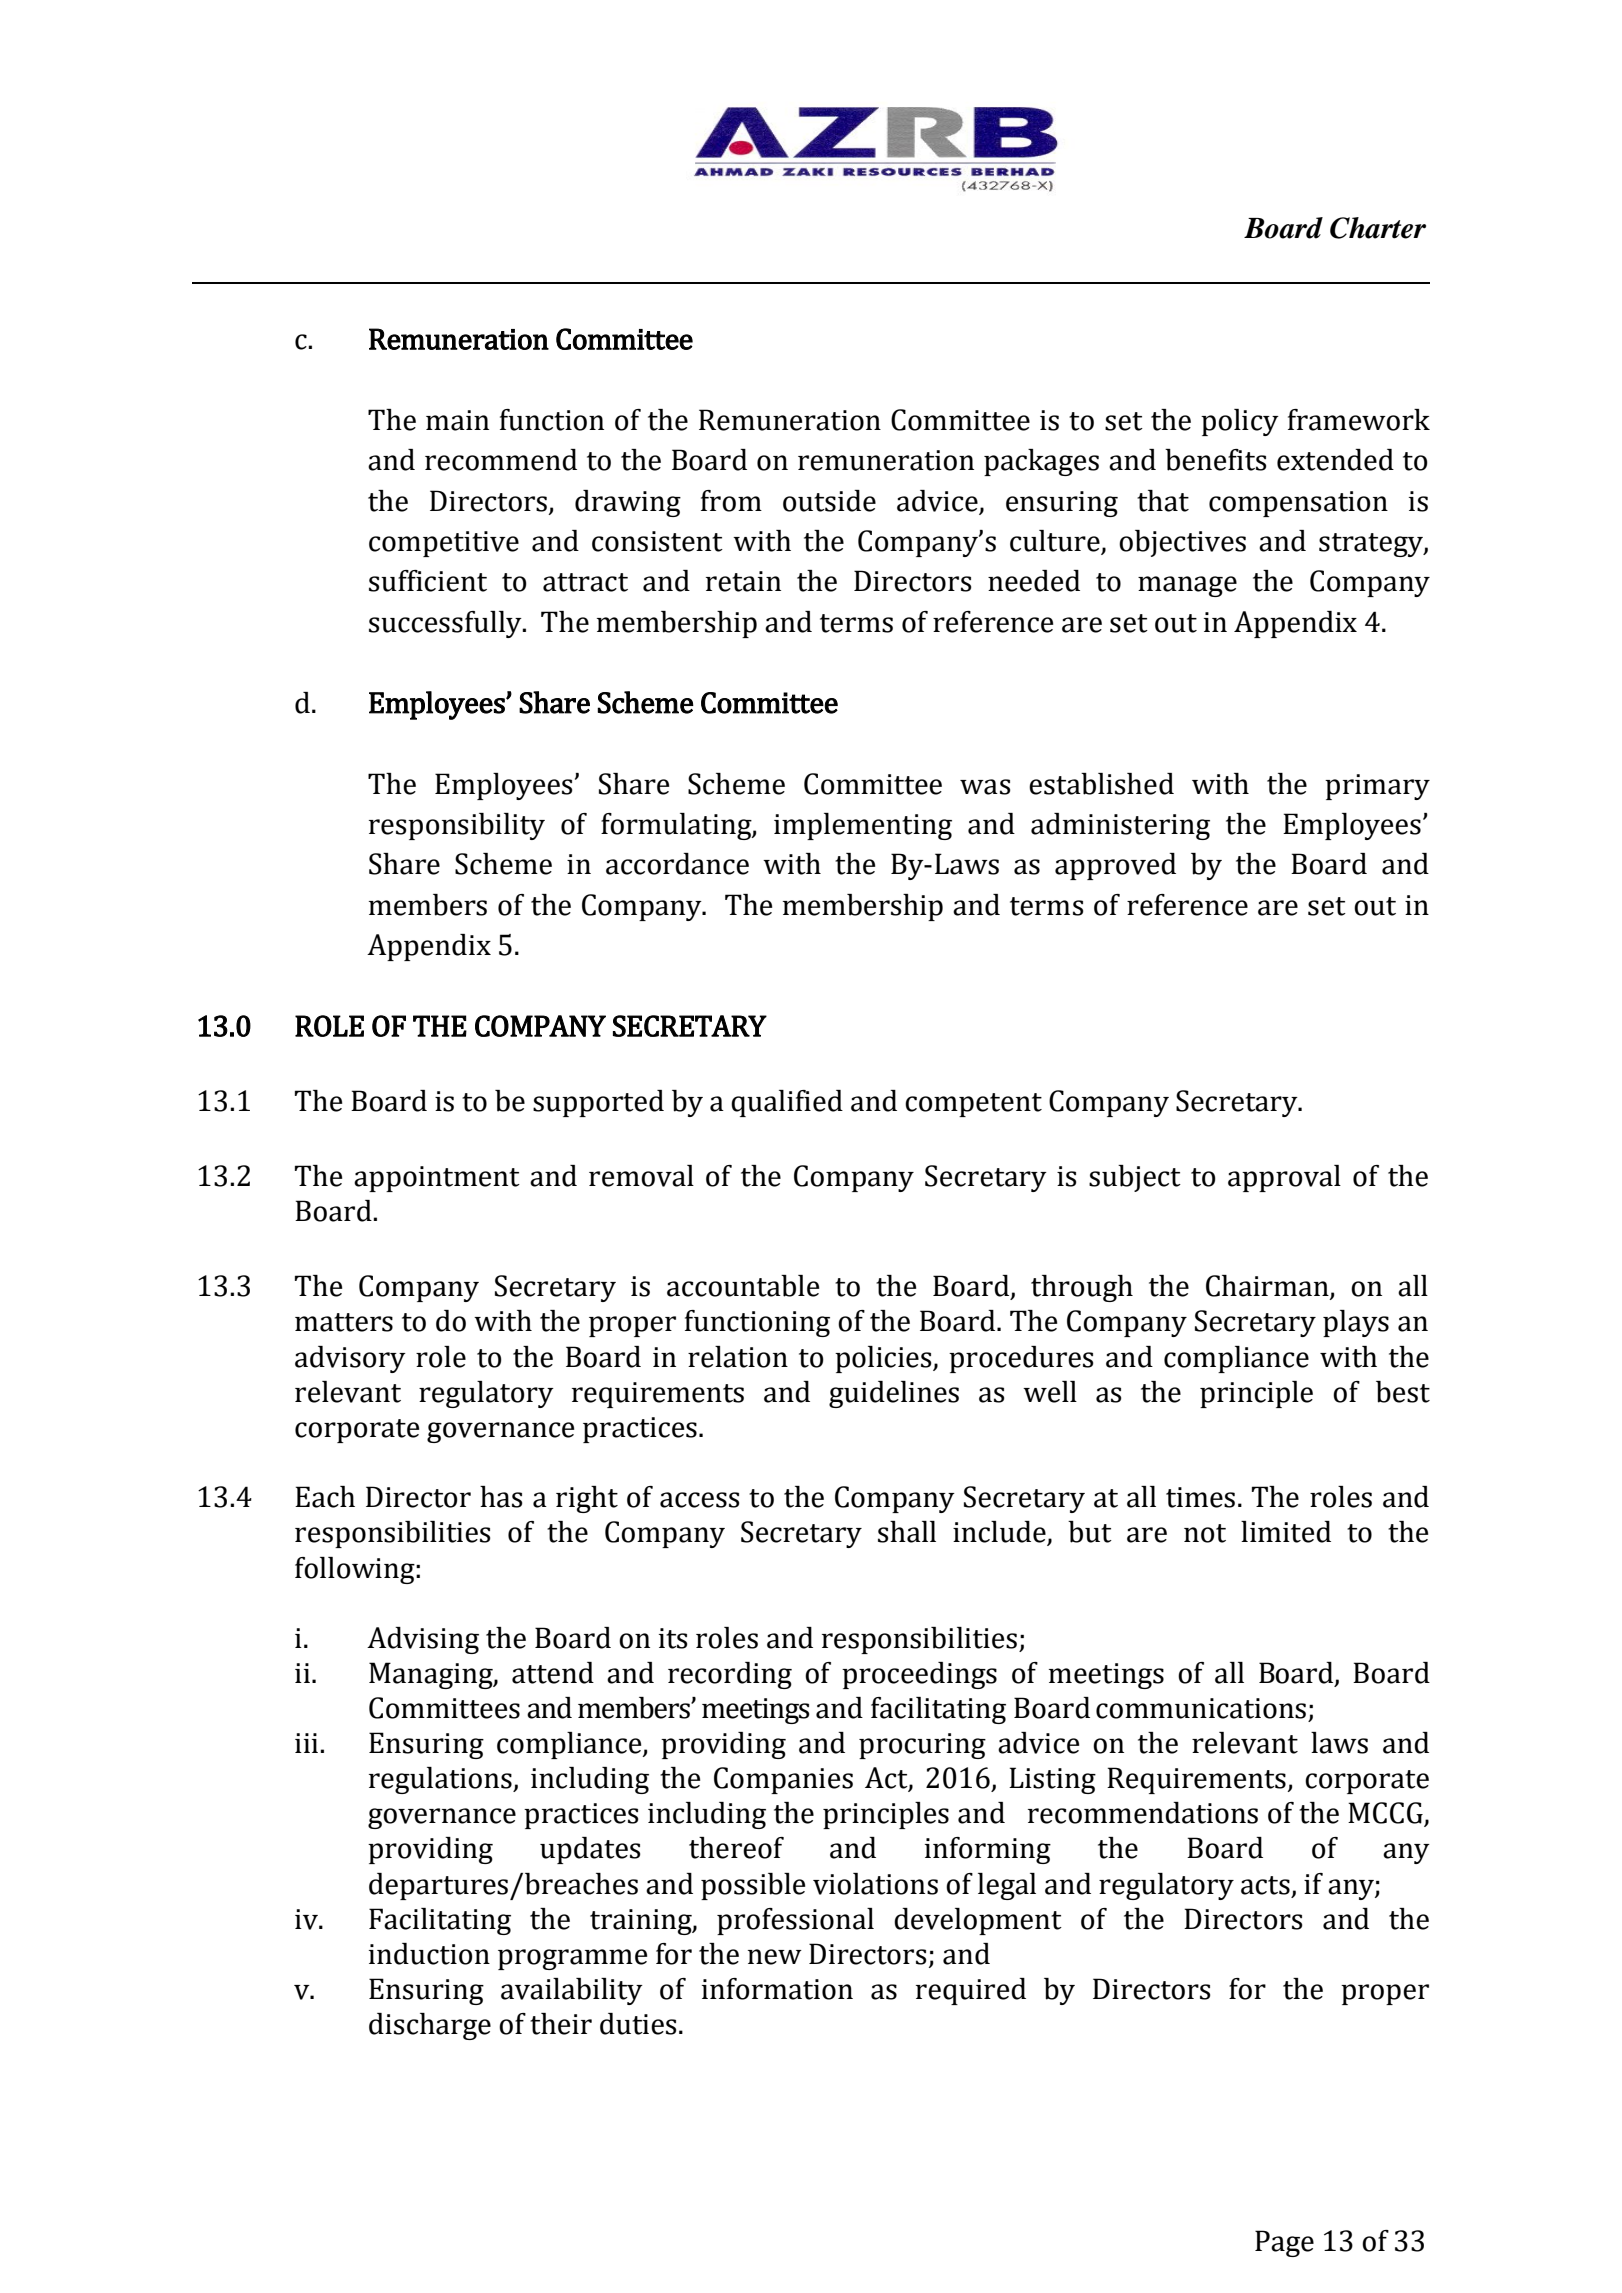  I want to click on implementing, so click(863, 826).
